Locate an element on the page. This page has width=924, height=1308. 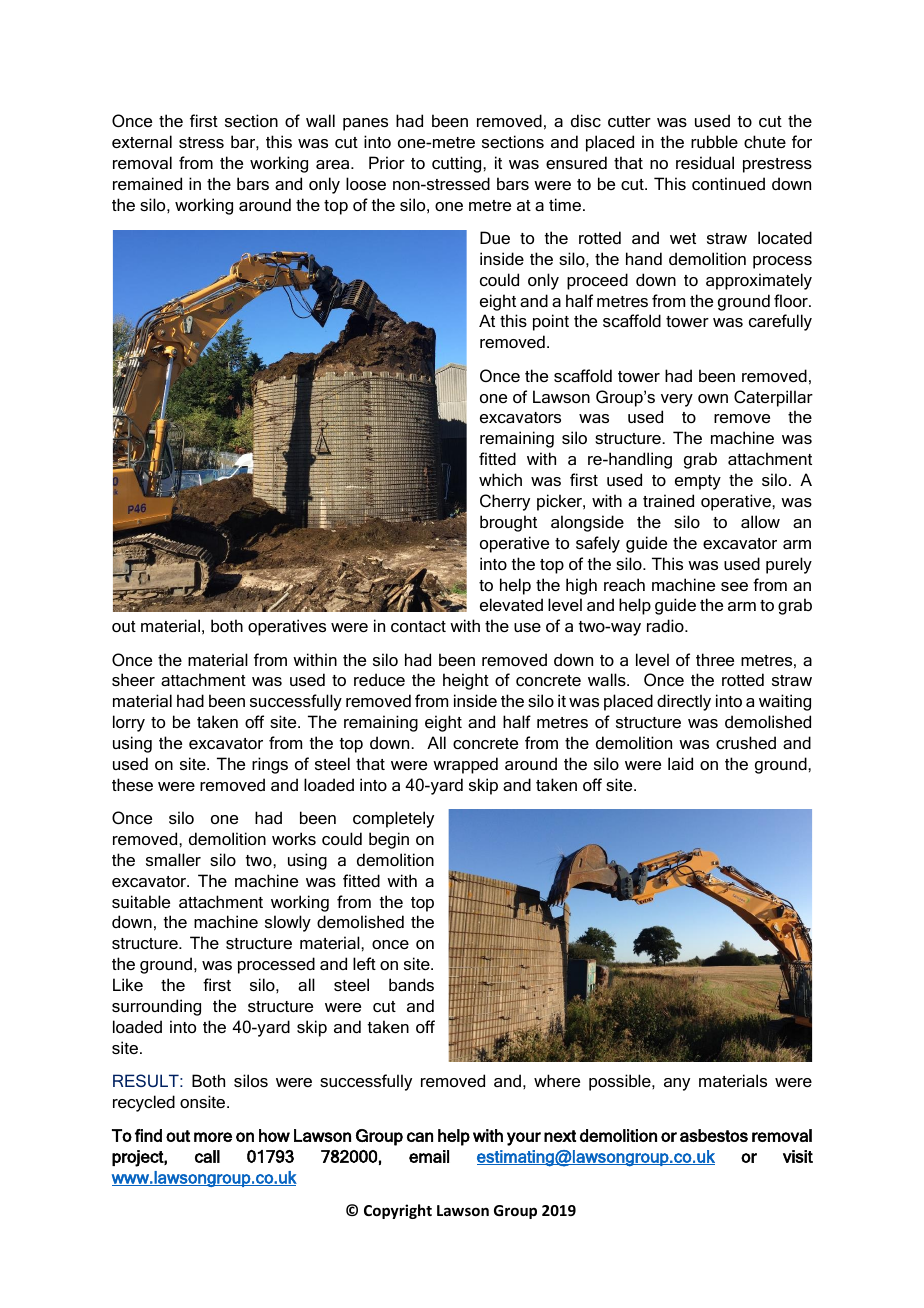
laid is located at coordinates (680, 763).
